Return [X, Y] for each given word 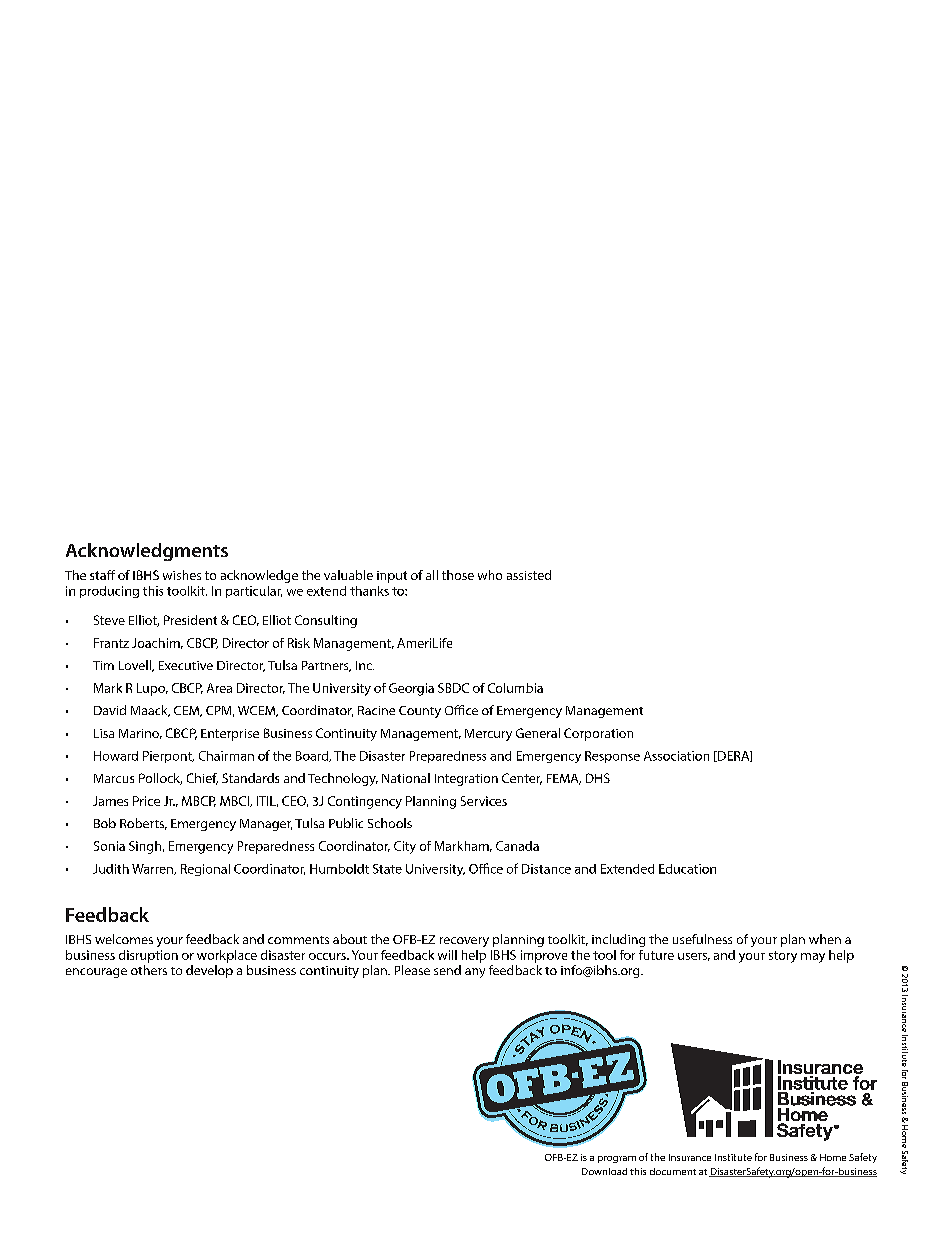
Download [604, 1171]
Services [484, 801]
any [475, 973]
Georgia [411, 689]
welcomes [124, 939]
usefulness [702, 939]
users [694, 957]
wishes [182, 575]
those [458, 575]
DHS [598, 778]
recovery [464, 942]
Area [219, 688]
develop [209, 971]
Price [146, 801]
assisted [529, 575]
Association [676, 756]
